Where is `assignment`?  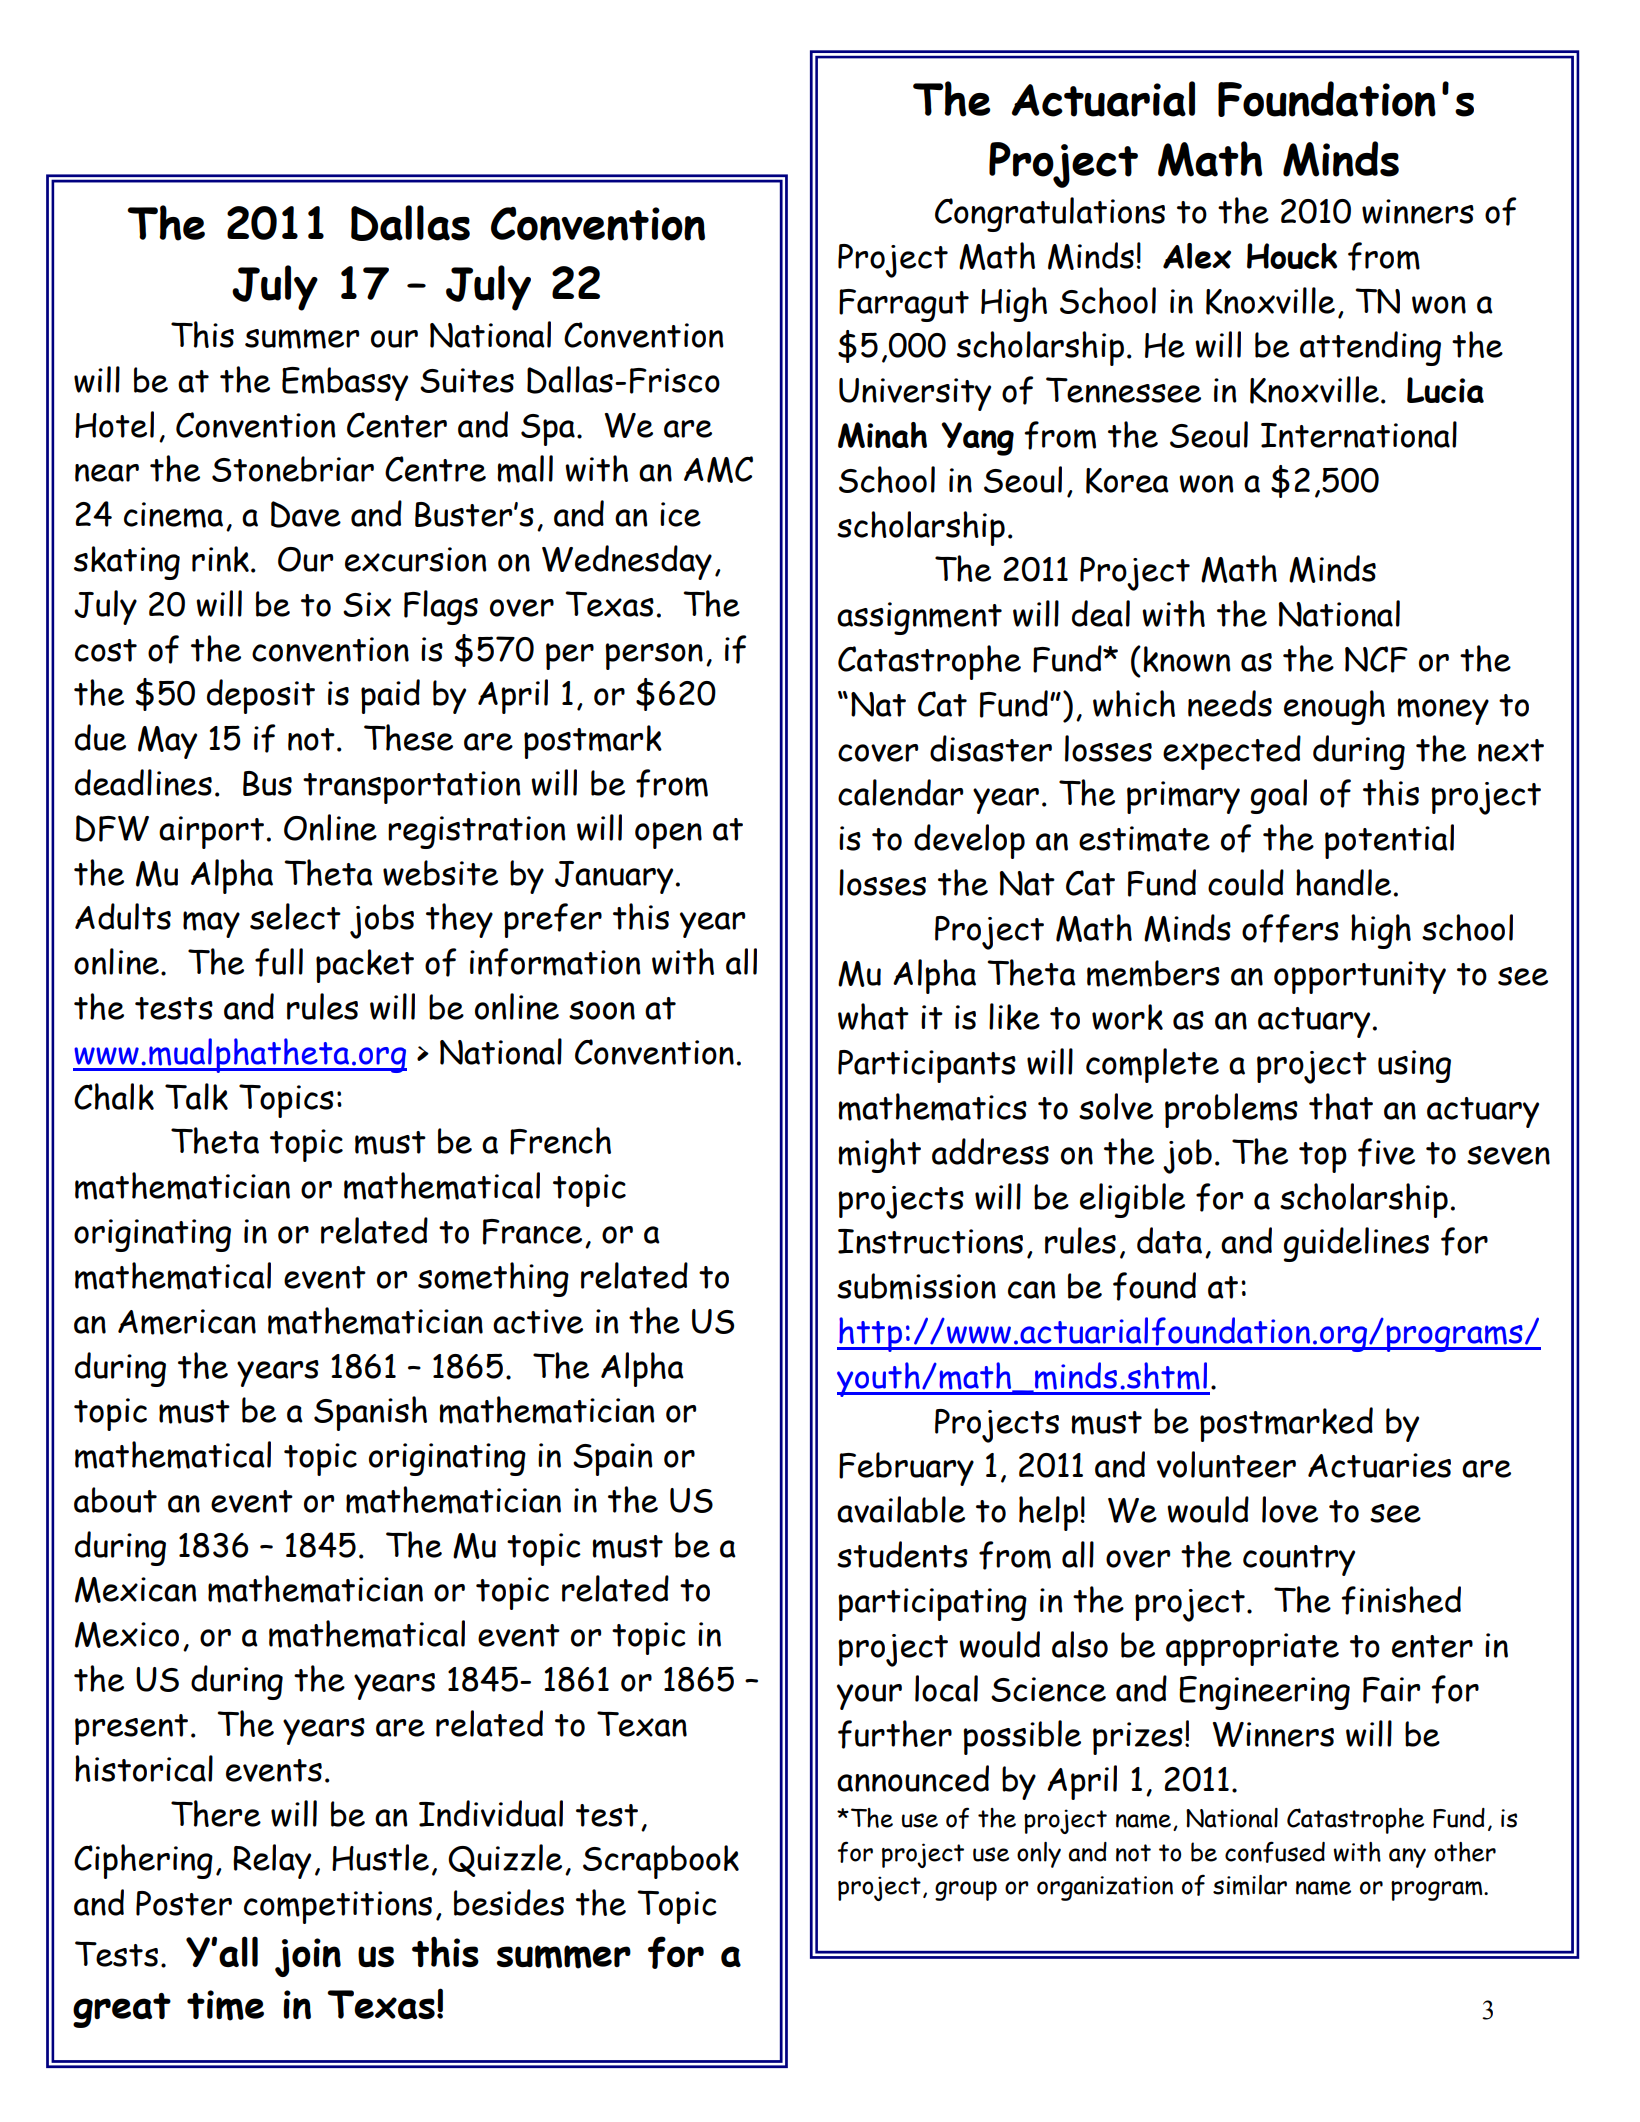
assignment is located at coordinates (919, 618).
